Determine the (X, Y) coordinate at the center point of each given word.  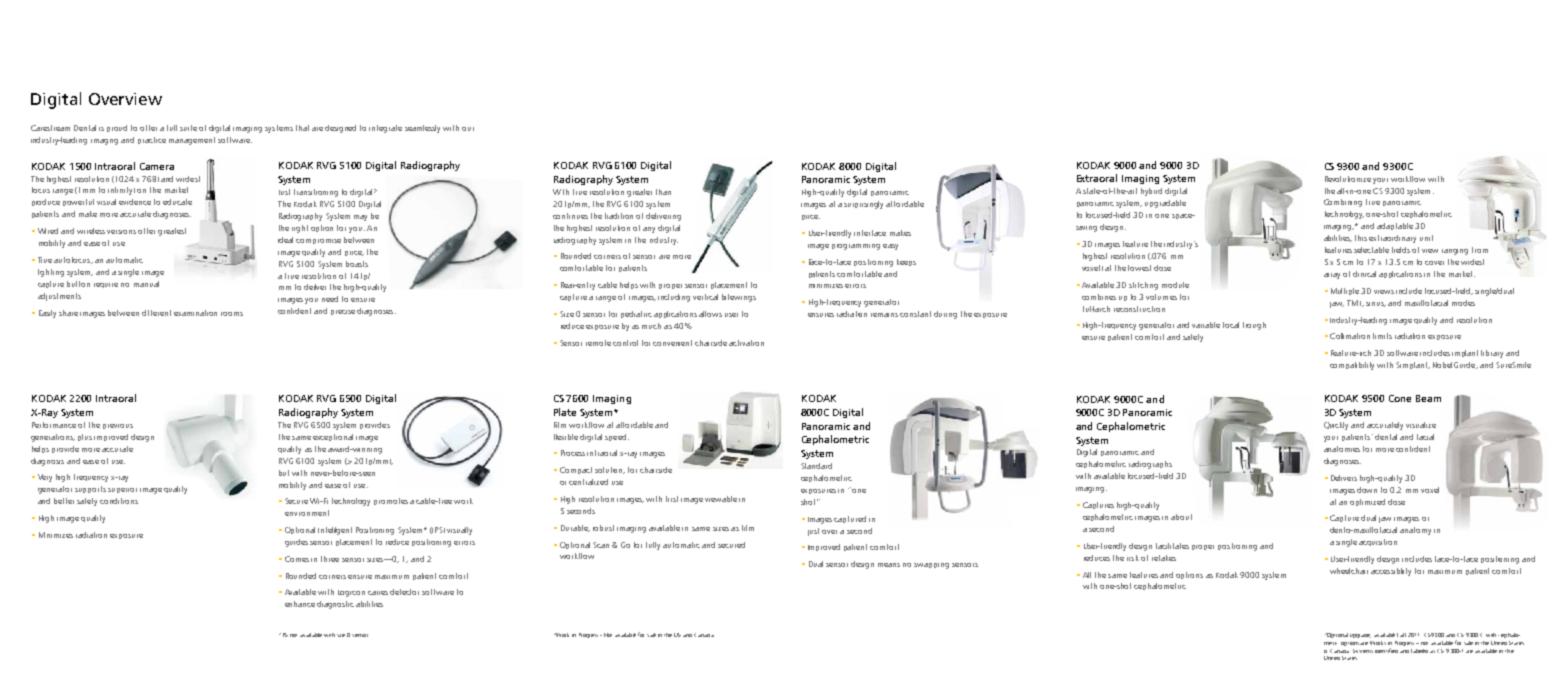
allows (710, 314)
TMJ (1355, 303)
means (889, 565)
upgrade (1360, 636)
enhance (300, 604)
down (1367, 490)
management (192, 141)
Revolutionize (1348, 179)
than (663, 192)
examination (195, 313)
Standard (816, 466)
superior (122, 490)
